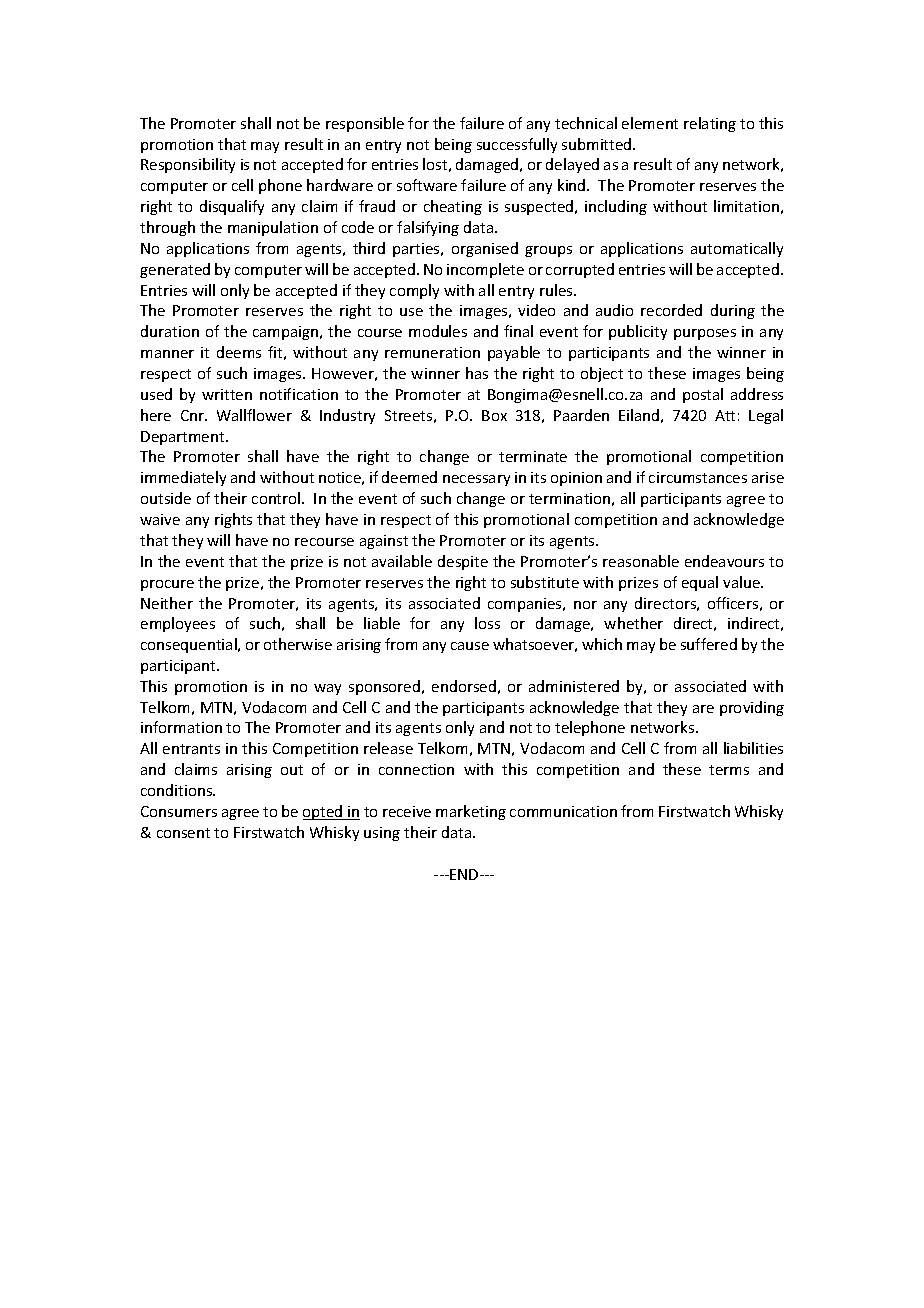  I want to click on successfully, so click(517, 145).
